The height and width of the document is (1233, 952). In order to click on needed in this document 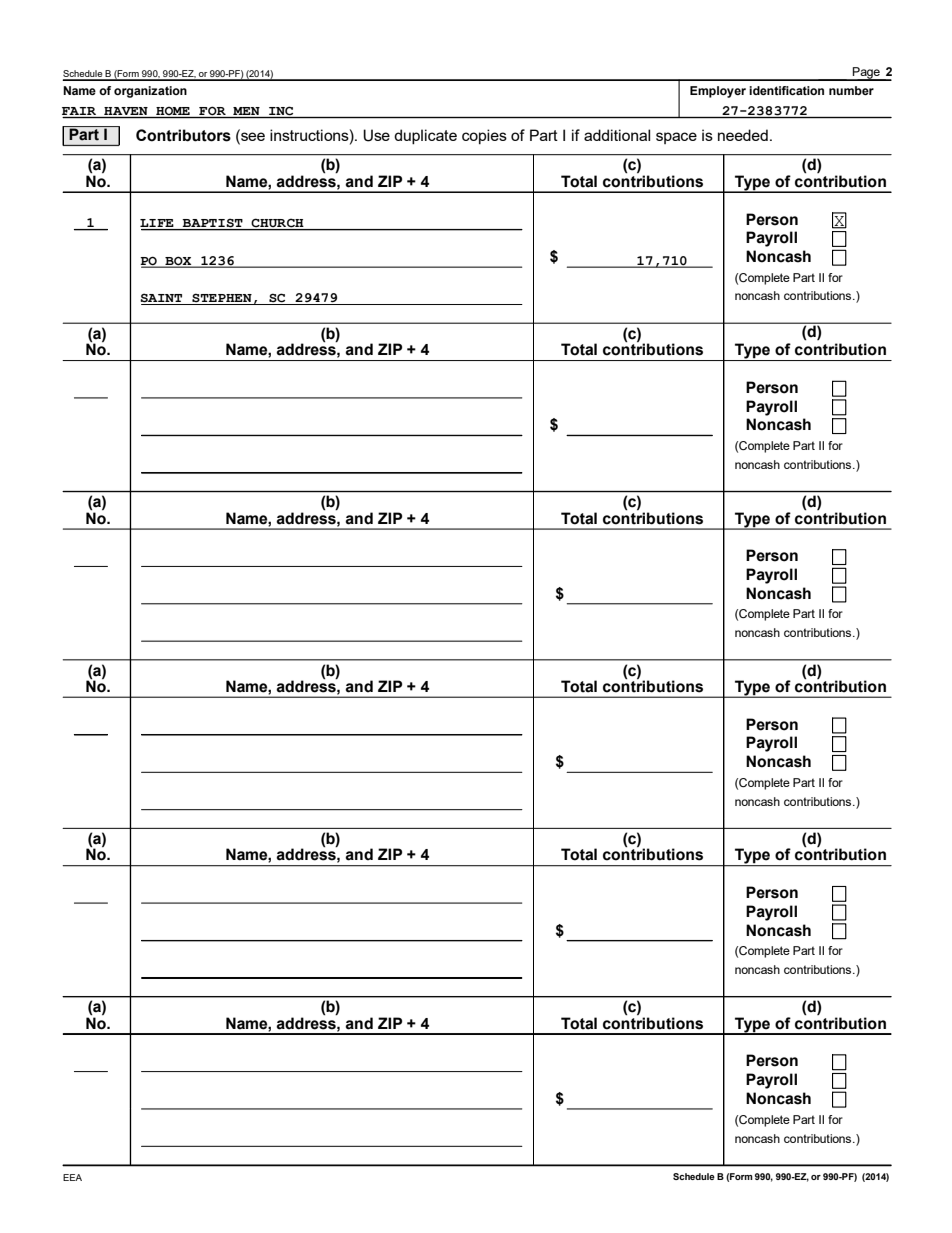, I will do `click(743, 135)`.
